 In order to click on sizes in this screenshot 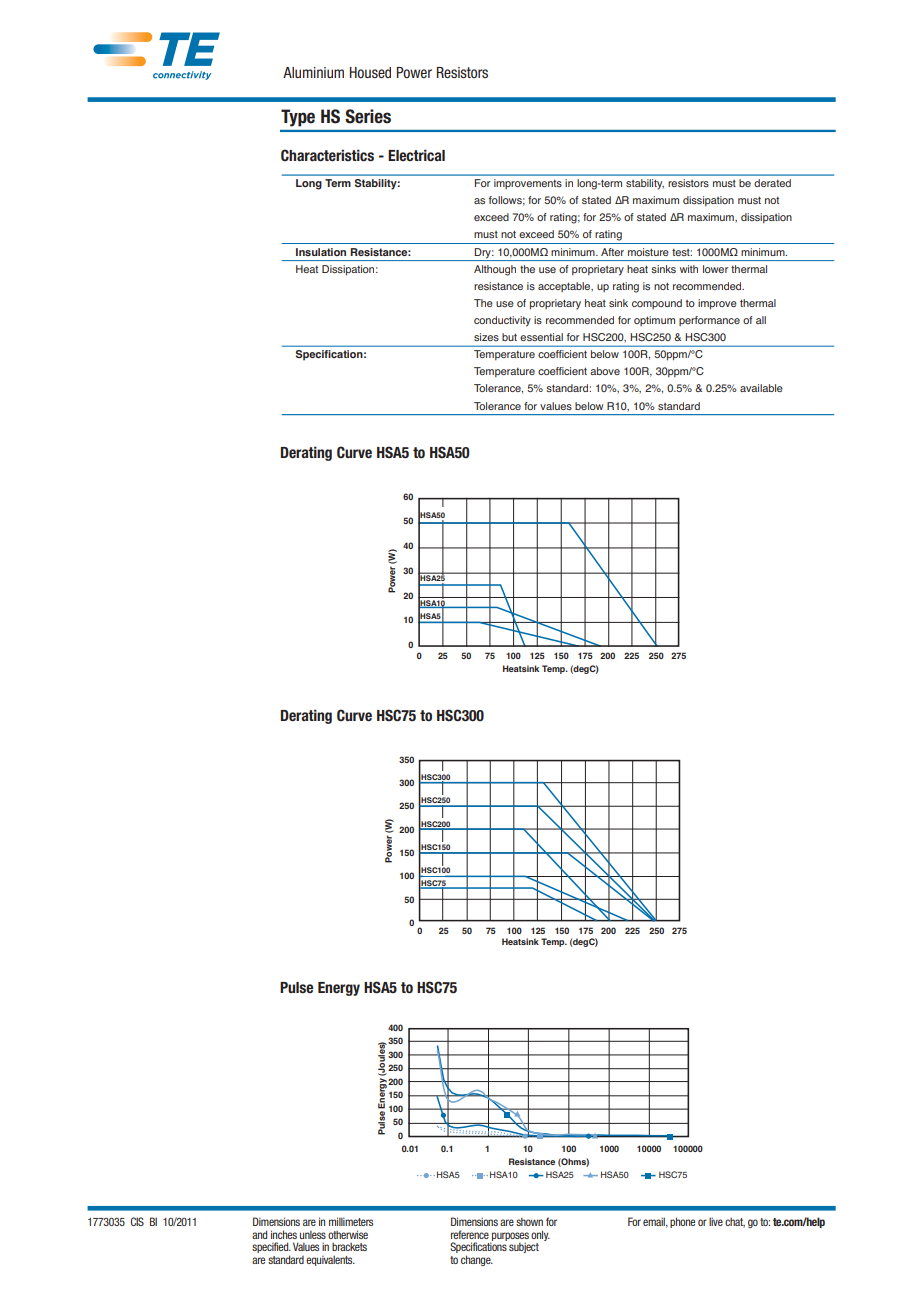, I will do `click(486, 337)`.
